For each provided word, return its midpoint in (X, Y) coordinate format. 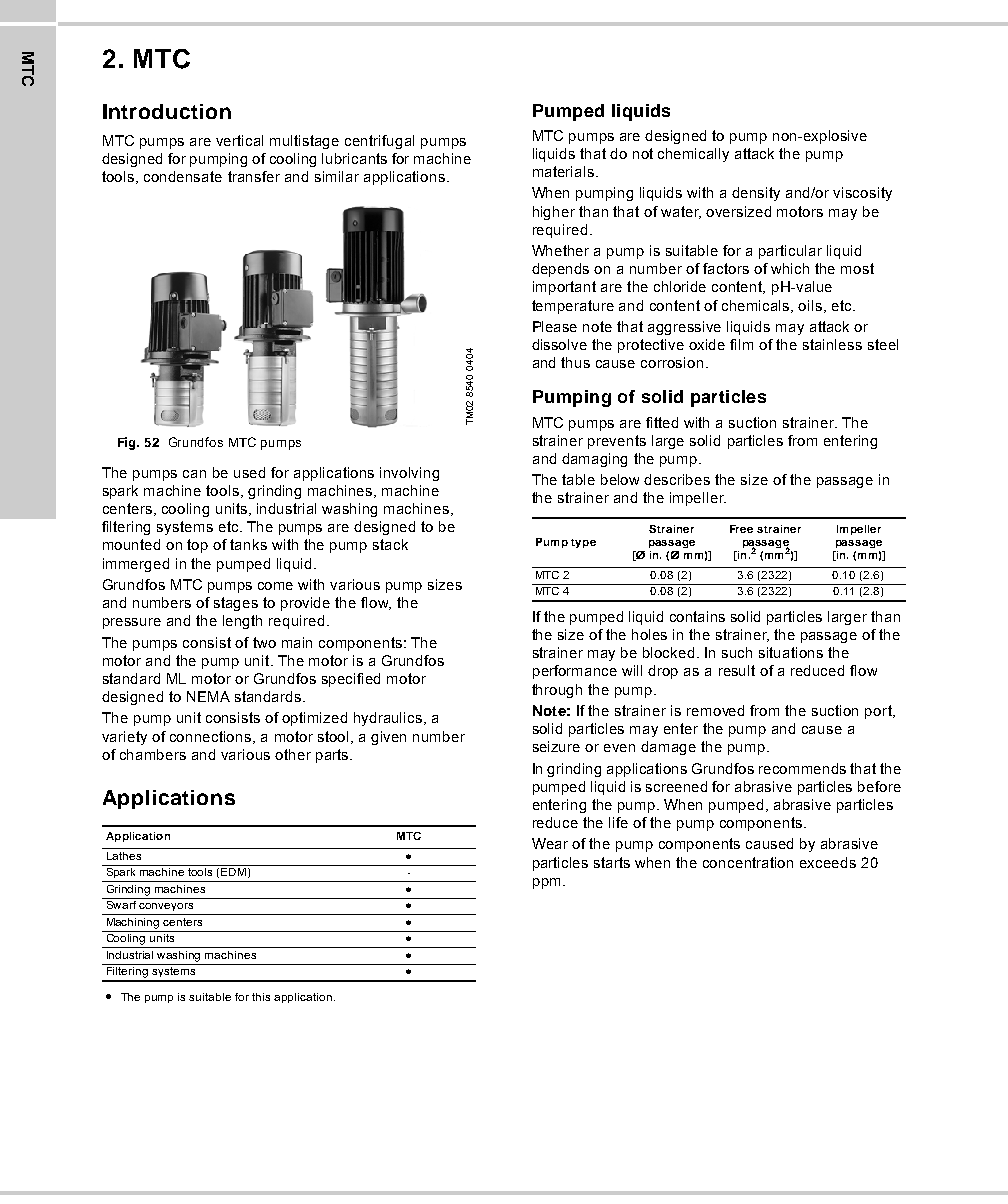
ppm (546, 883)
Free (741, 529)
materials (563, 171)
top (197, 546)
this (261, 997)
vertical (239, 140)
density (756, 194)
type (583, 543)
